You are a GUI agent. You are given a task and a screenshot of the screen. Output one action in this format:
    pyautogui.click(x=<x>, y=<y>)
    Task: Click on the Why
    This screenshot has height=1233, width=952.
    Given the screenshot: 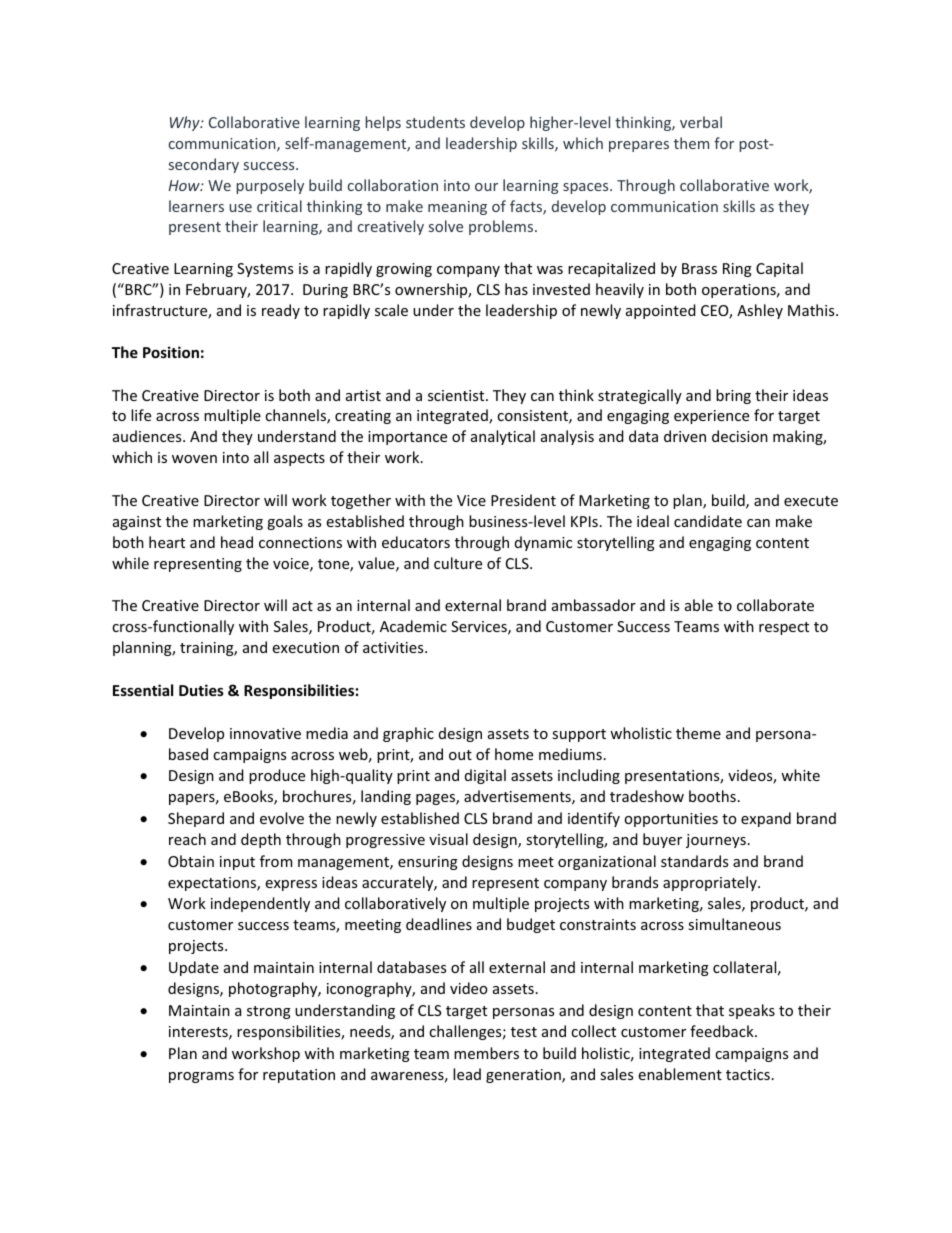 What is the action you would take?
    pyautogui.click(x=186, y=123)
